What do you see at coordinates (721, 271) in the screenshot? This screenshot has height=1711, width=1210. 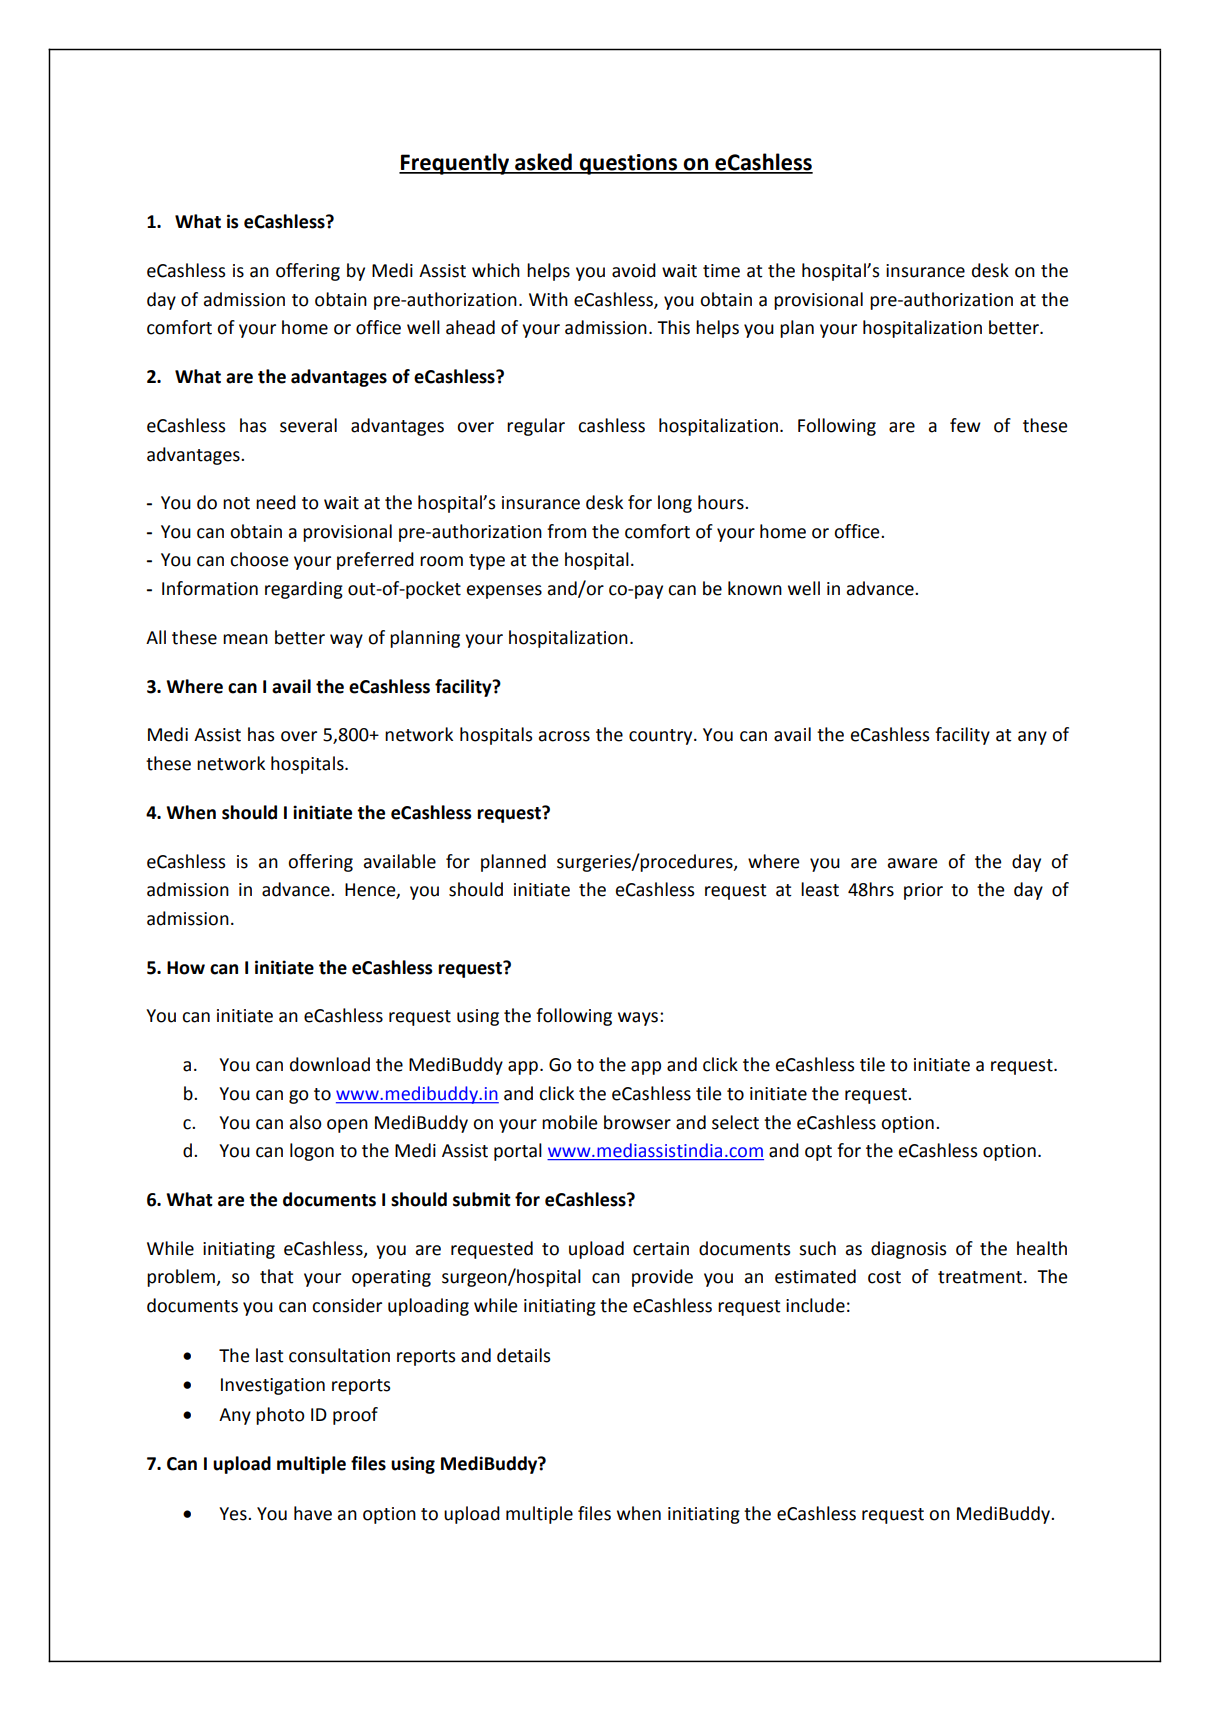 I see `time` at bounding box center [721, 271].
